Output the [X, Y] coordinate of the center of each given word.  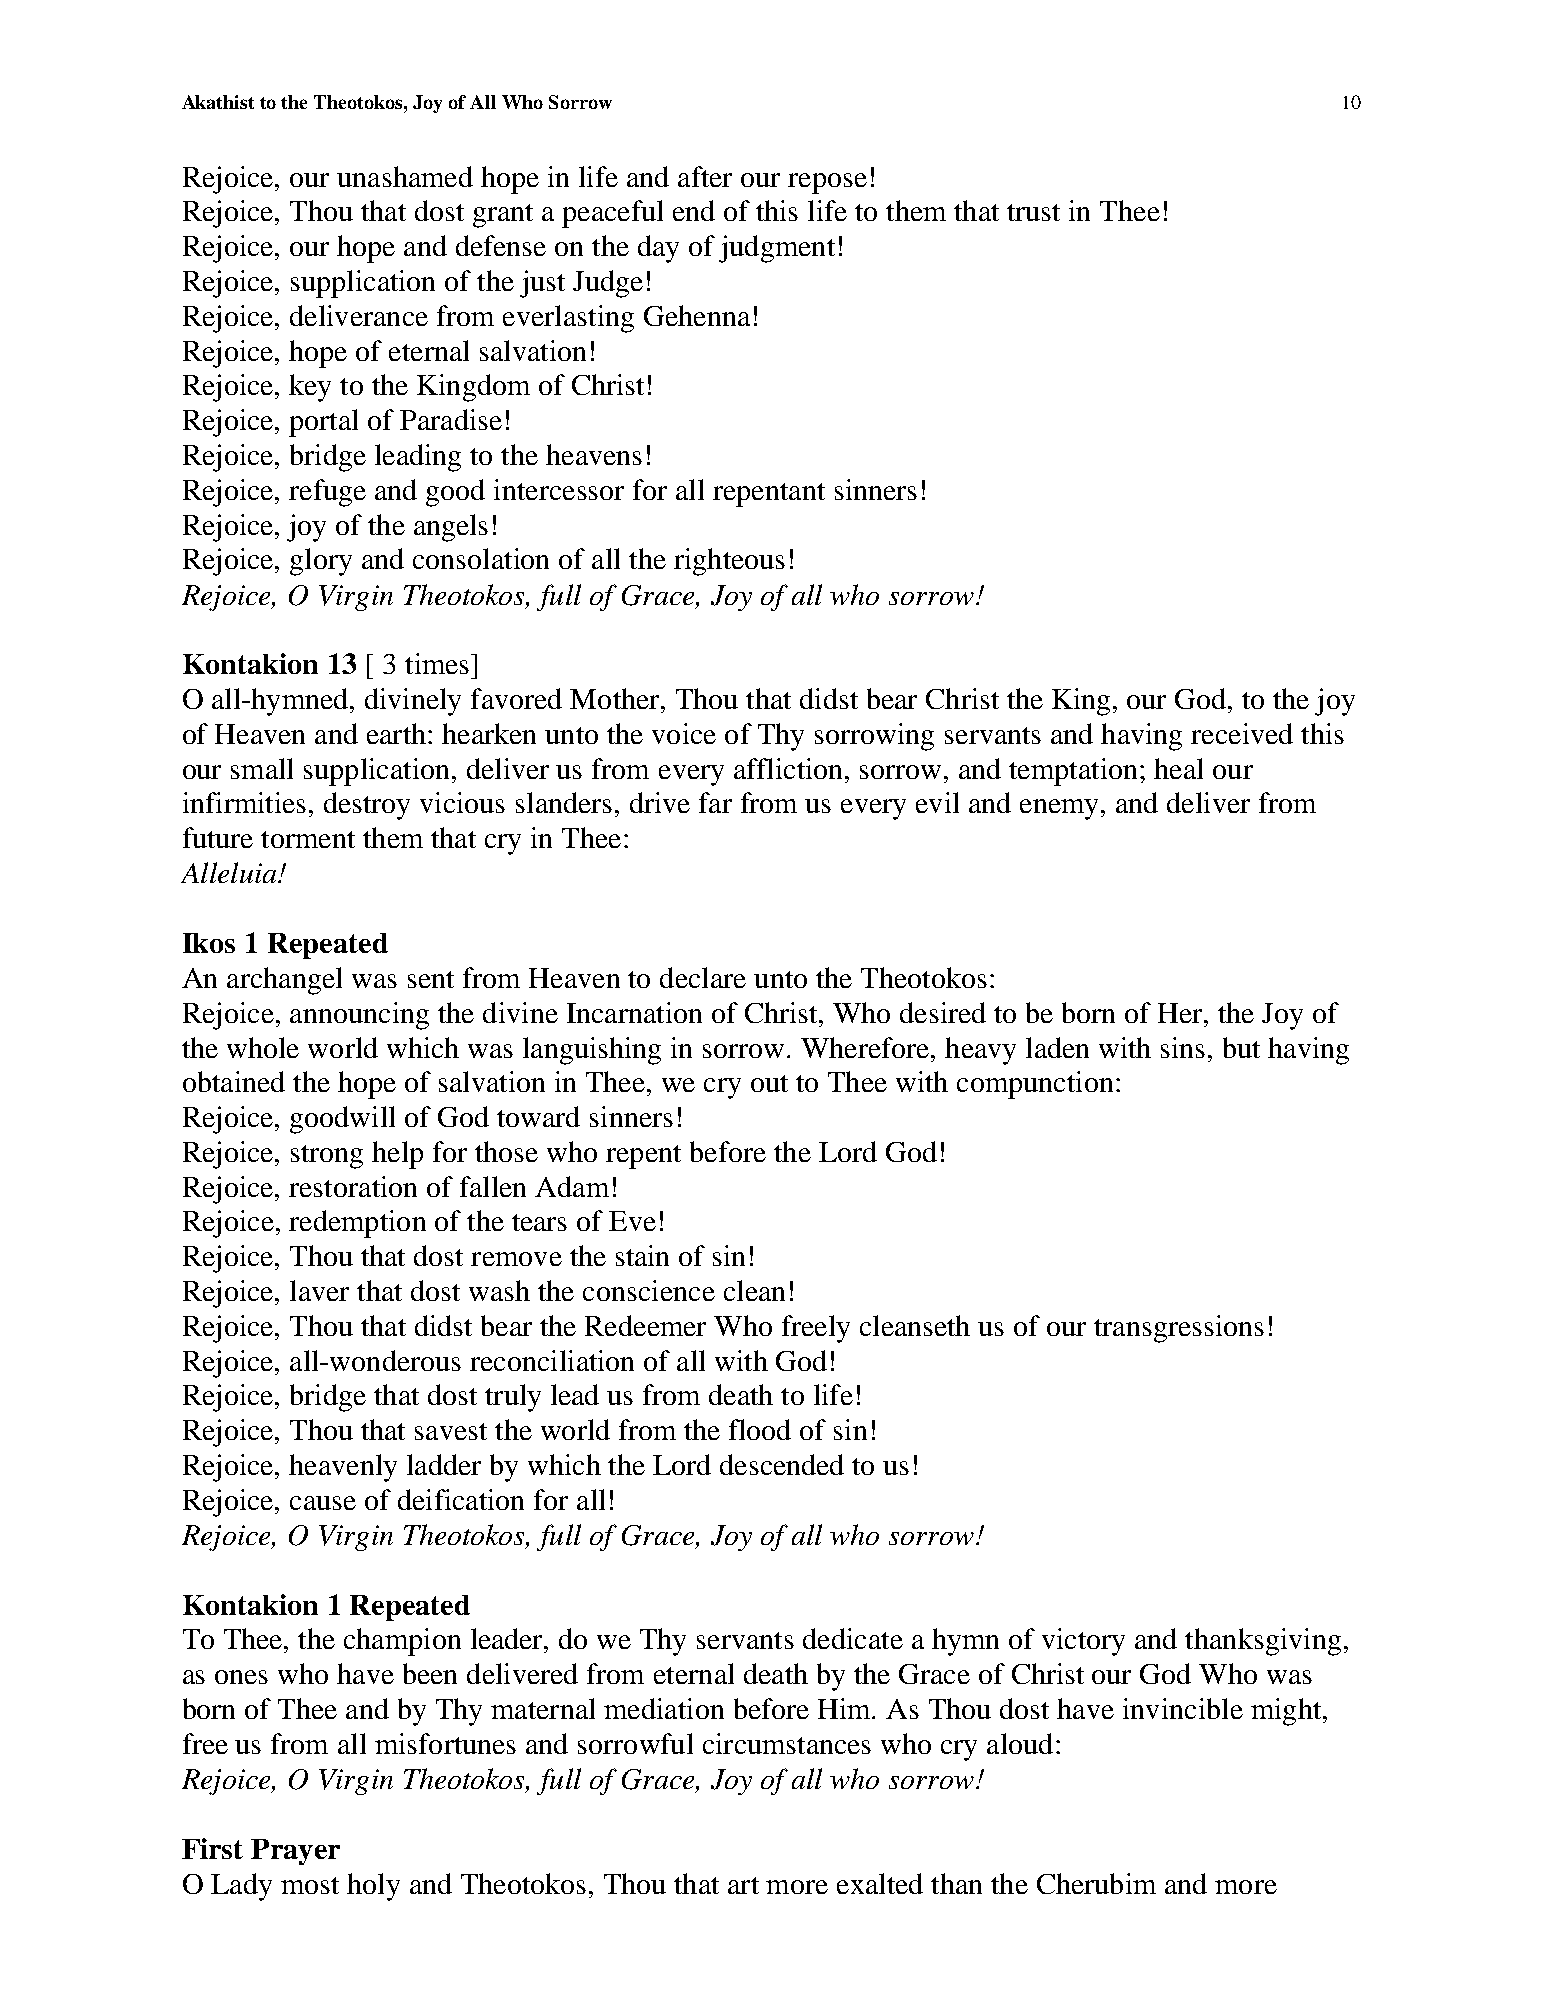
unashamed [405, 176]
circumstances [787, 1743]
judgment [777, 249]
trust [1033, 212]
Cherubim [1096, 1883]
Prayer [295, 1852]
